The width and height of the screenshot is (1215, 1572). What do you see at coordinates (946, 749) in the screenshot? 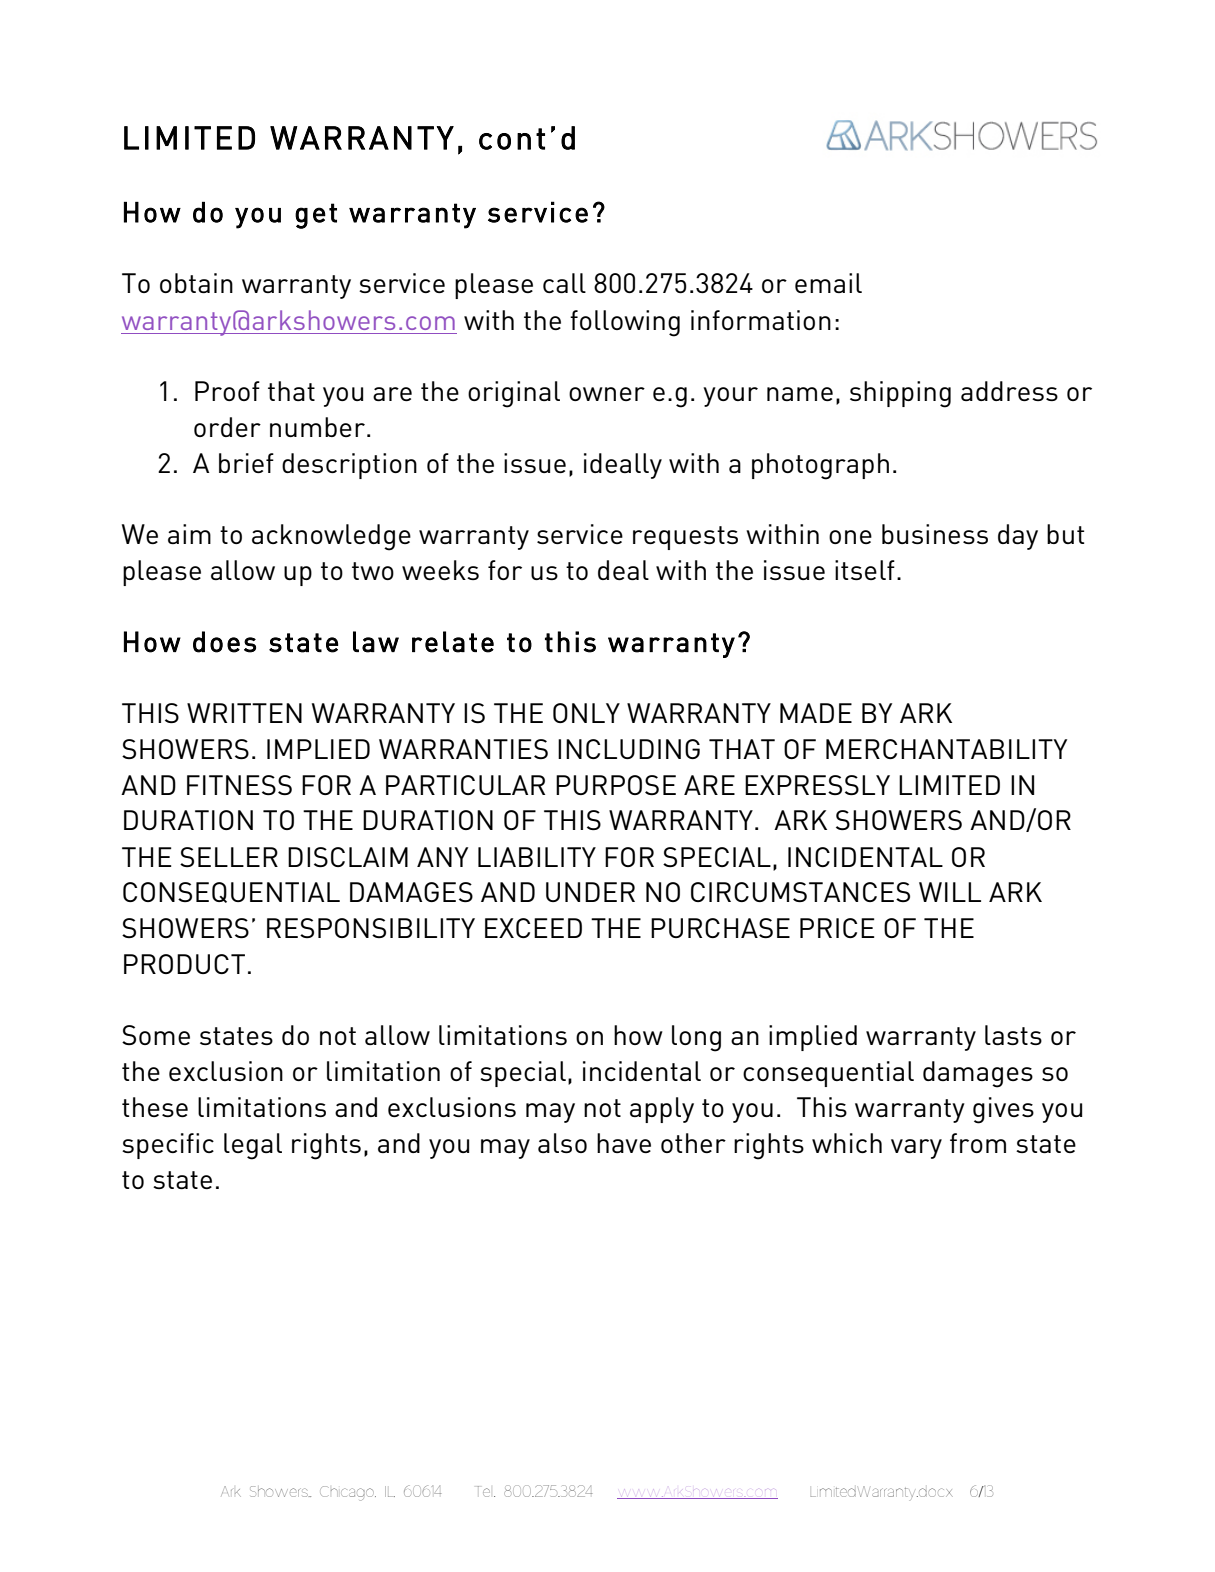
I see `MERCHANTABILITY` at bounding box center [946, 749].
